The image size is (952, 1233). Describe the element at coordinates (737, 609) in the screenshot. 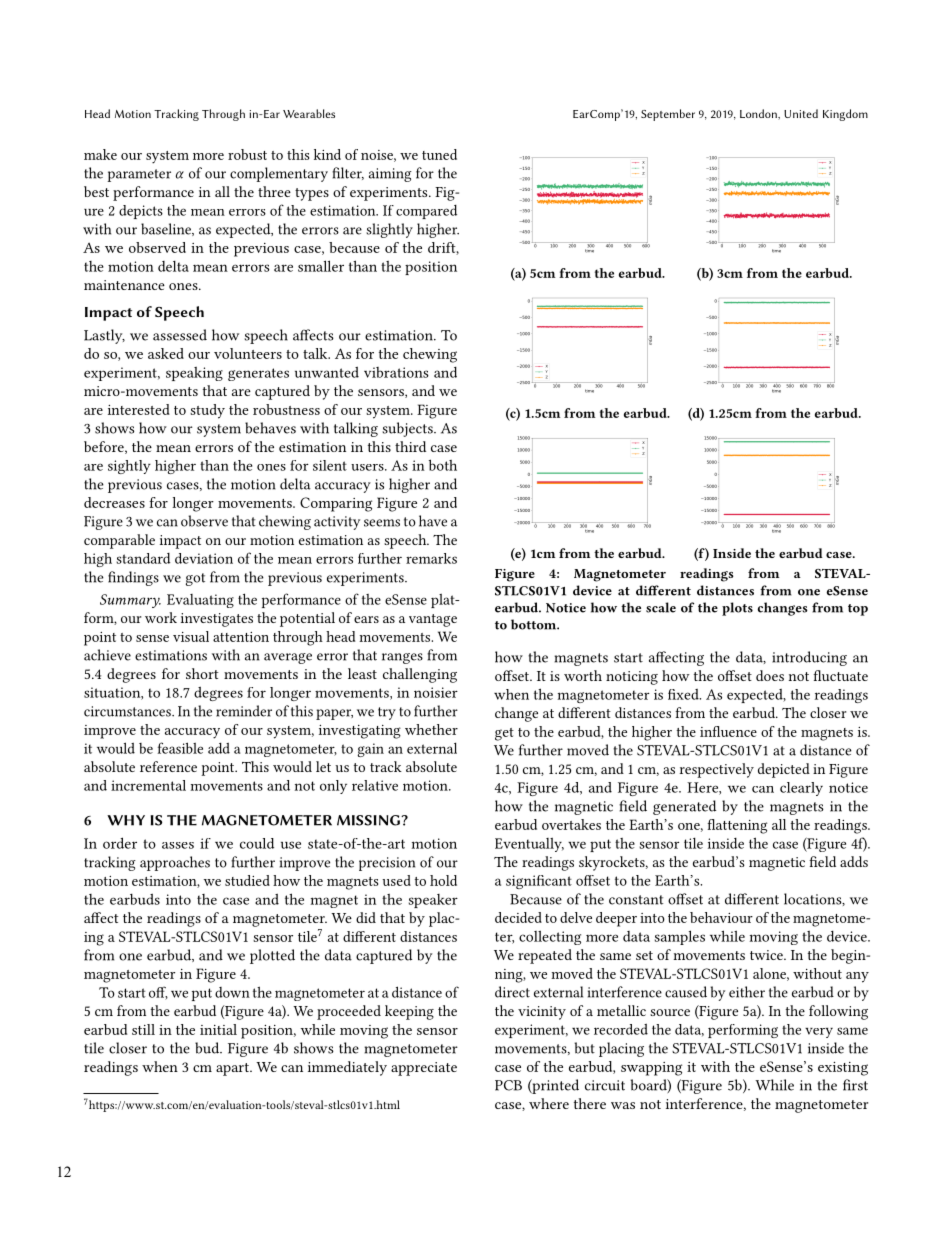

I see `plots` at that location.
